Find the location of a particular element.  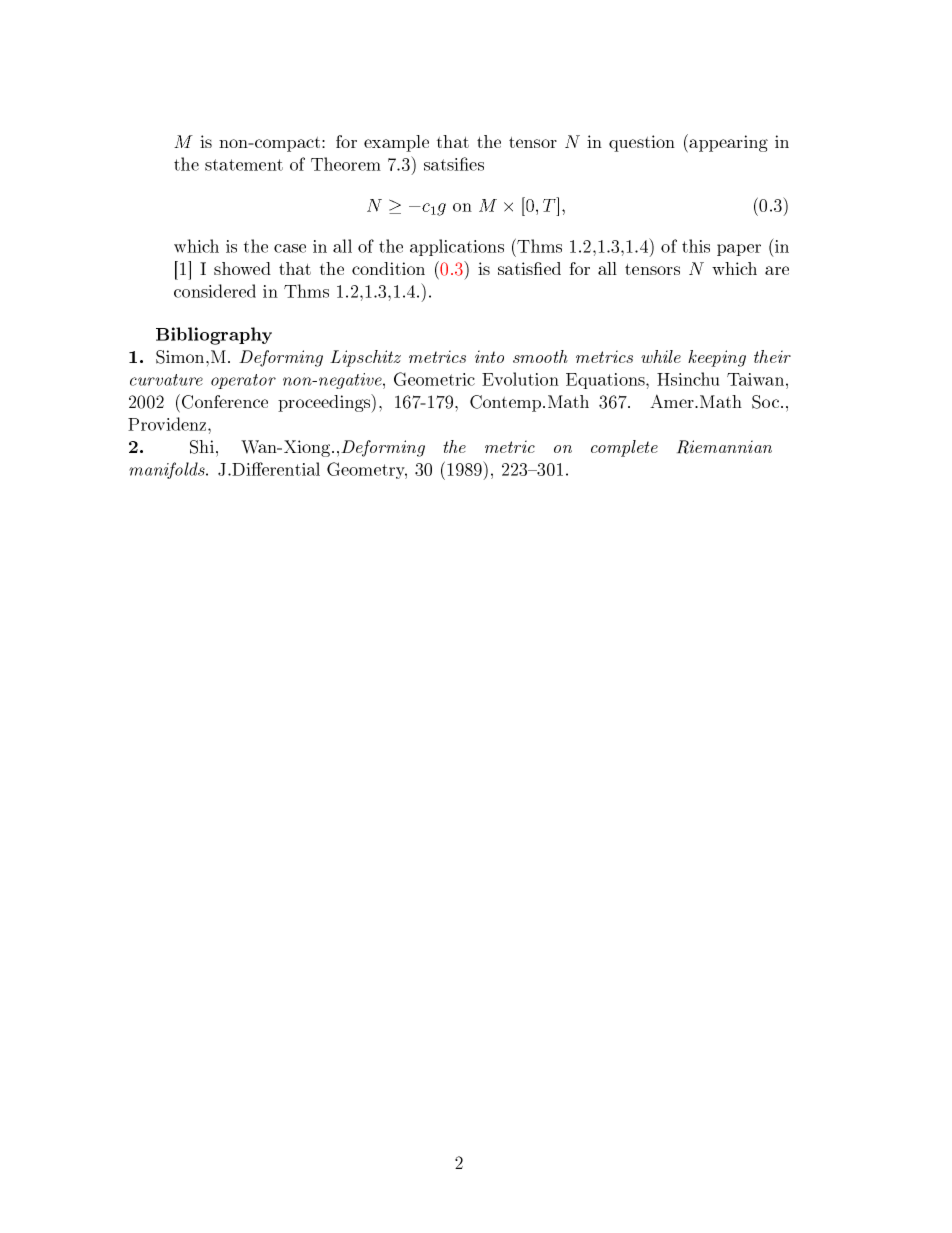

example is located at coordinates (396, 143).
